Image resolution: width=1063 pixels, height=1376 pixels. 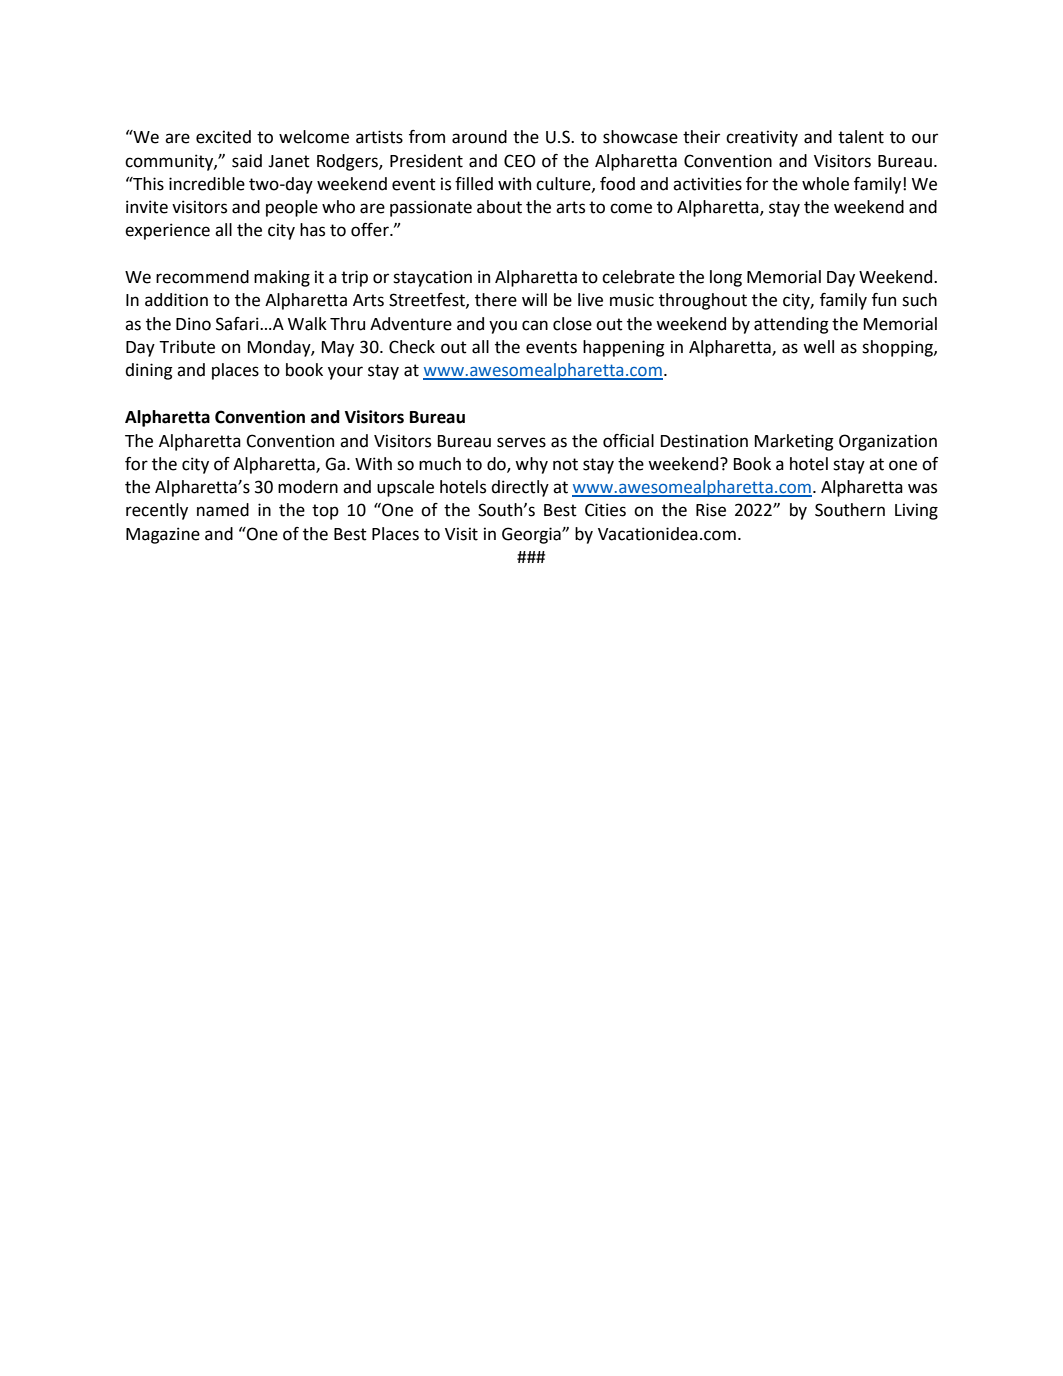 I want to click on well, so click(x=818, y=347).
